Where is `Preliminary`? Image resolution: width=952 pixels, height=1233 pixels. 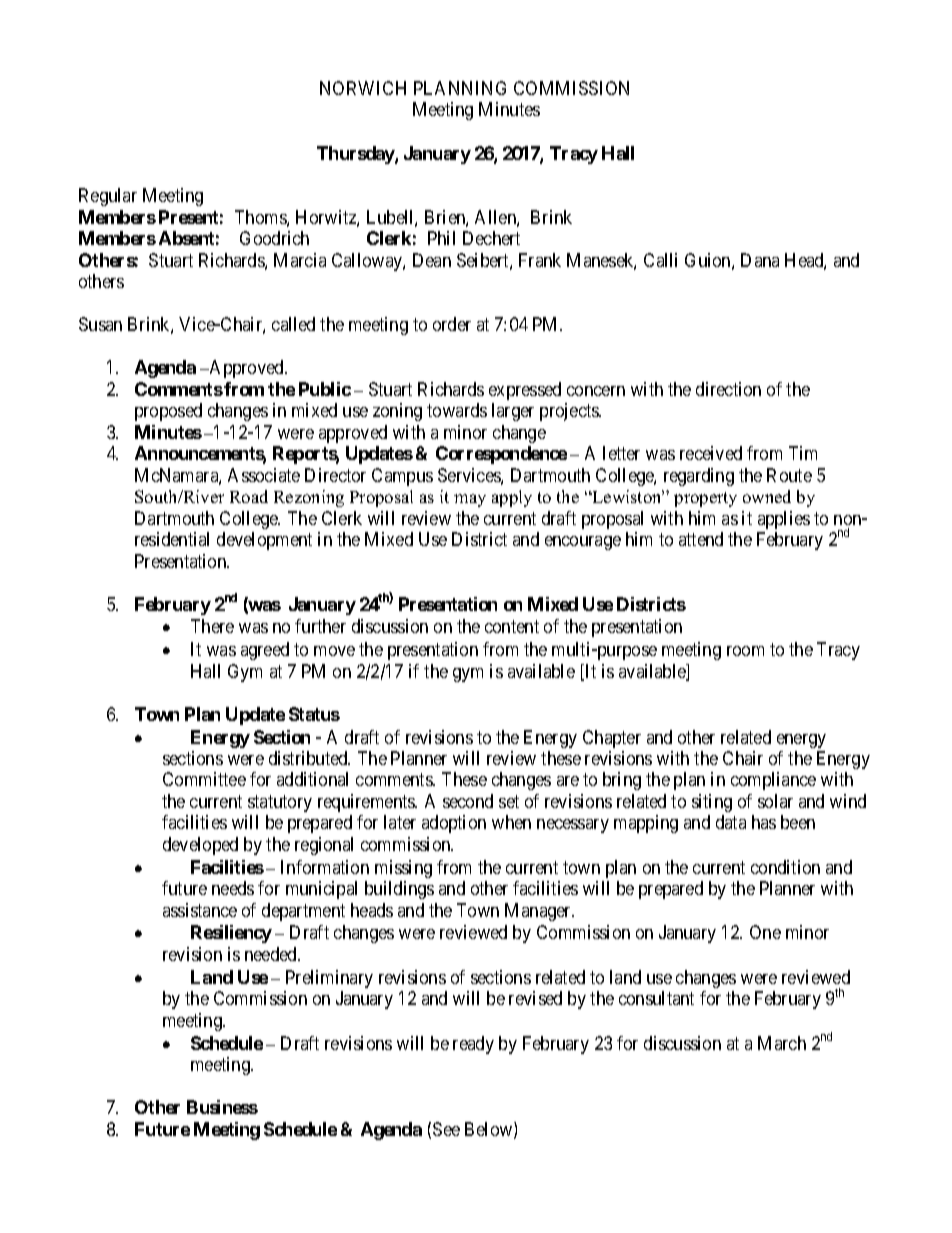 Preliminary is located at coordinates (329, 979).
